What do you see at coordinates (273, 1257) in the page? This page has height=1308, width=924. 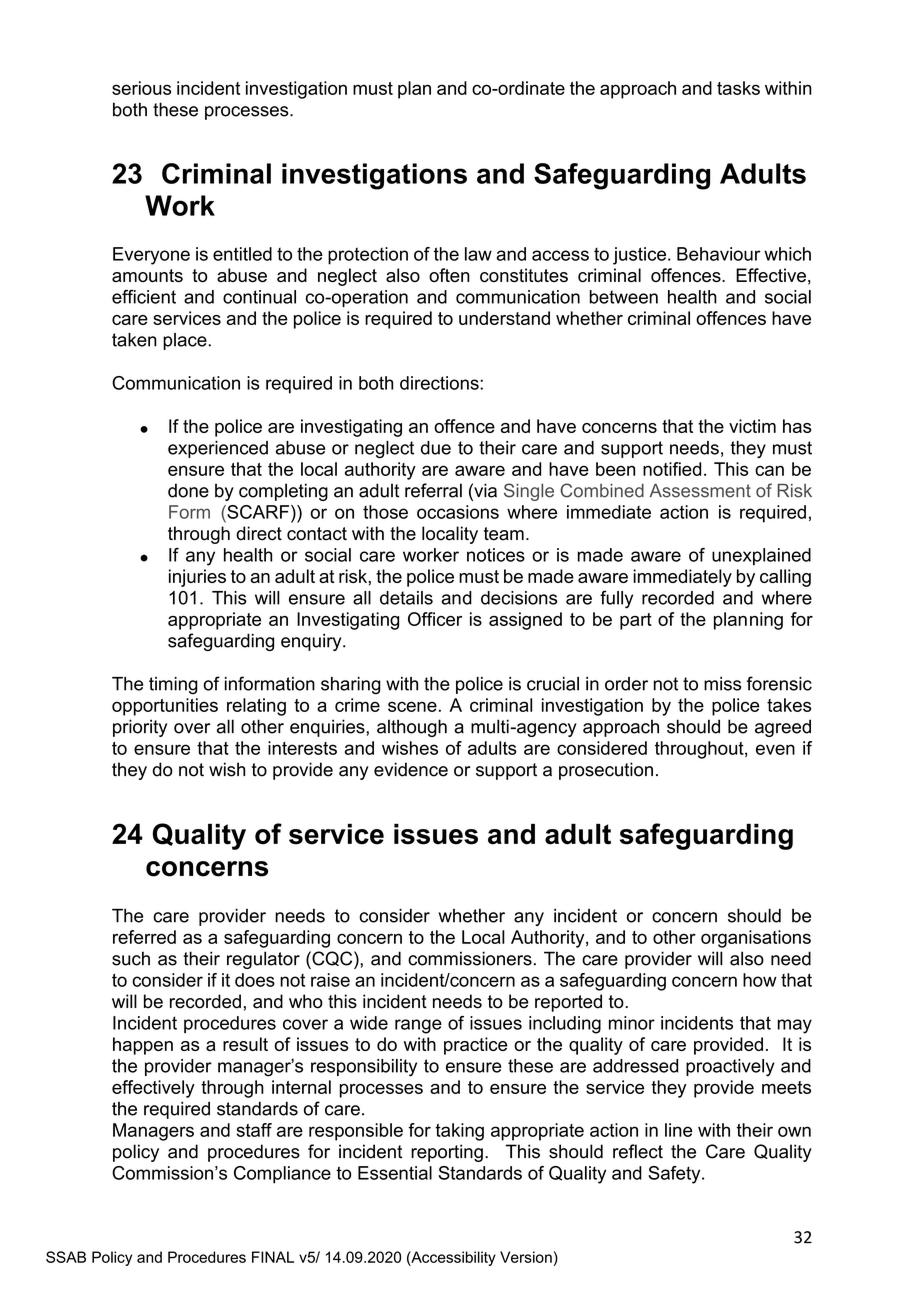 I see `FINAL` at bounding box center [273, 1257].
